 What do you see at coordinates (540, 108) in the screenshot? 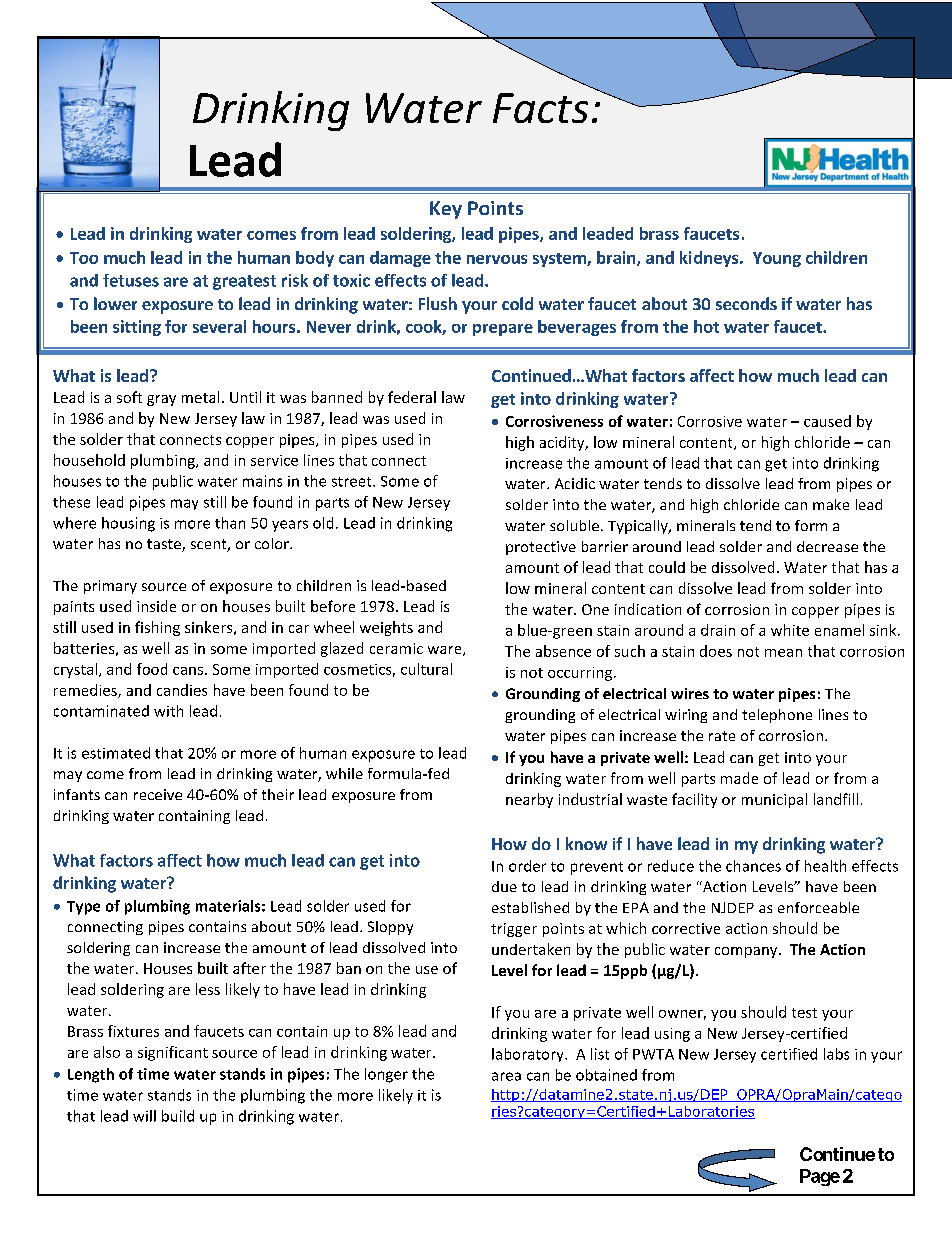
I see `Facts` at bounding box center [540, 108].
